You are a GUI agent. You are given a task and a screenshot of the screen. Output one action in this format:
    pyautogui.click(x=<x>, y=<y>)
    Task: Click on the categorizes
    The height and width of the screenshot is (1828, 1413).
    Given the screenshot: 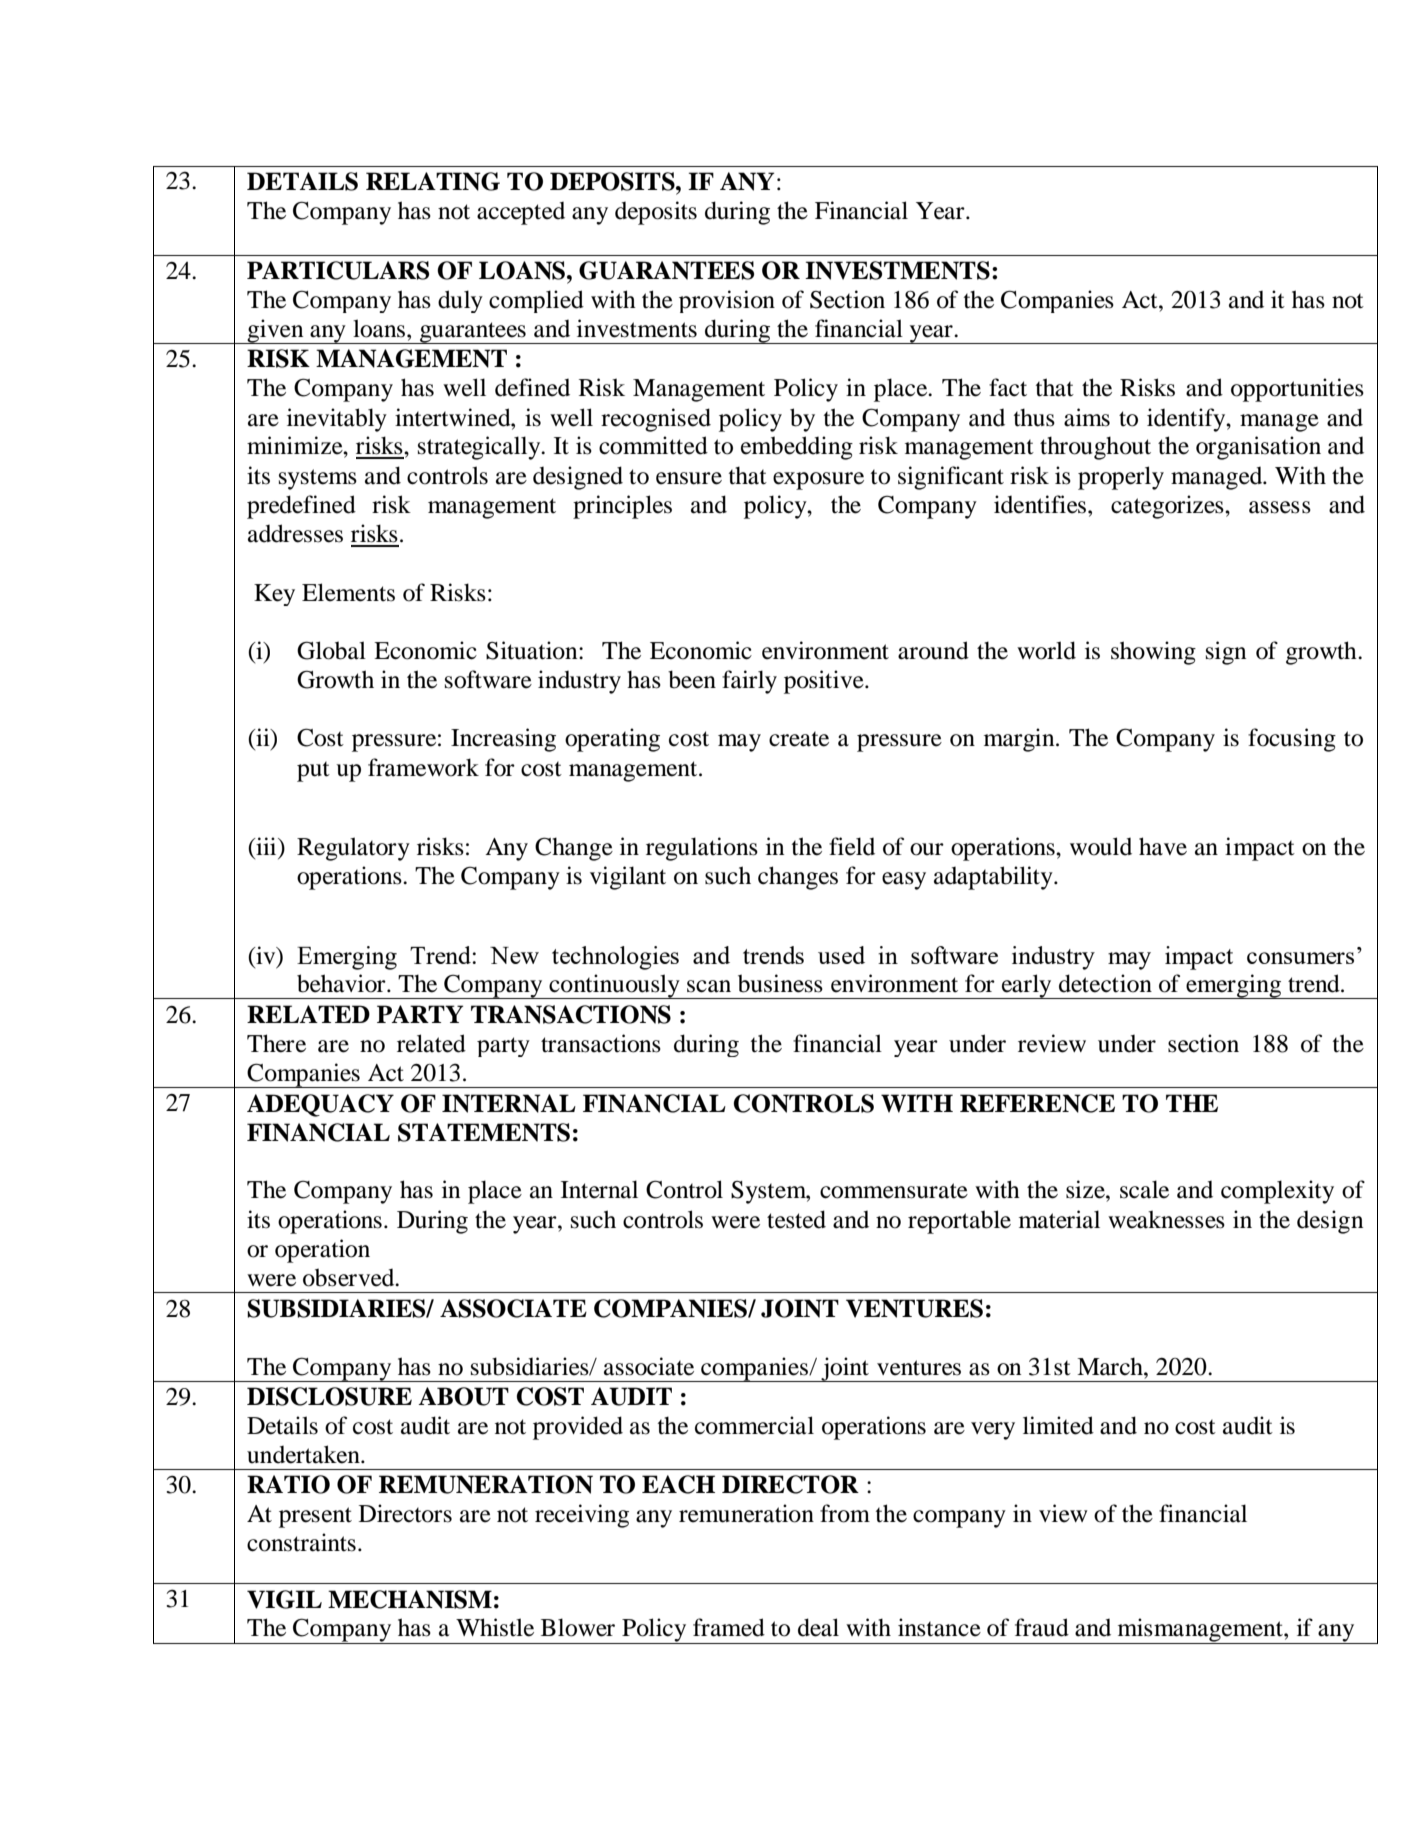 What is the action you would take?
    pyautogui.click(x=1168, y=507)
